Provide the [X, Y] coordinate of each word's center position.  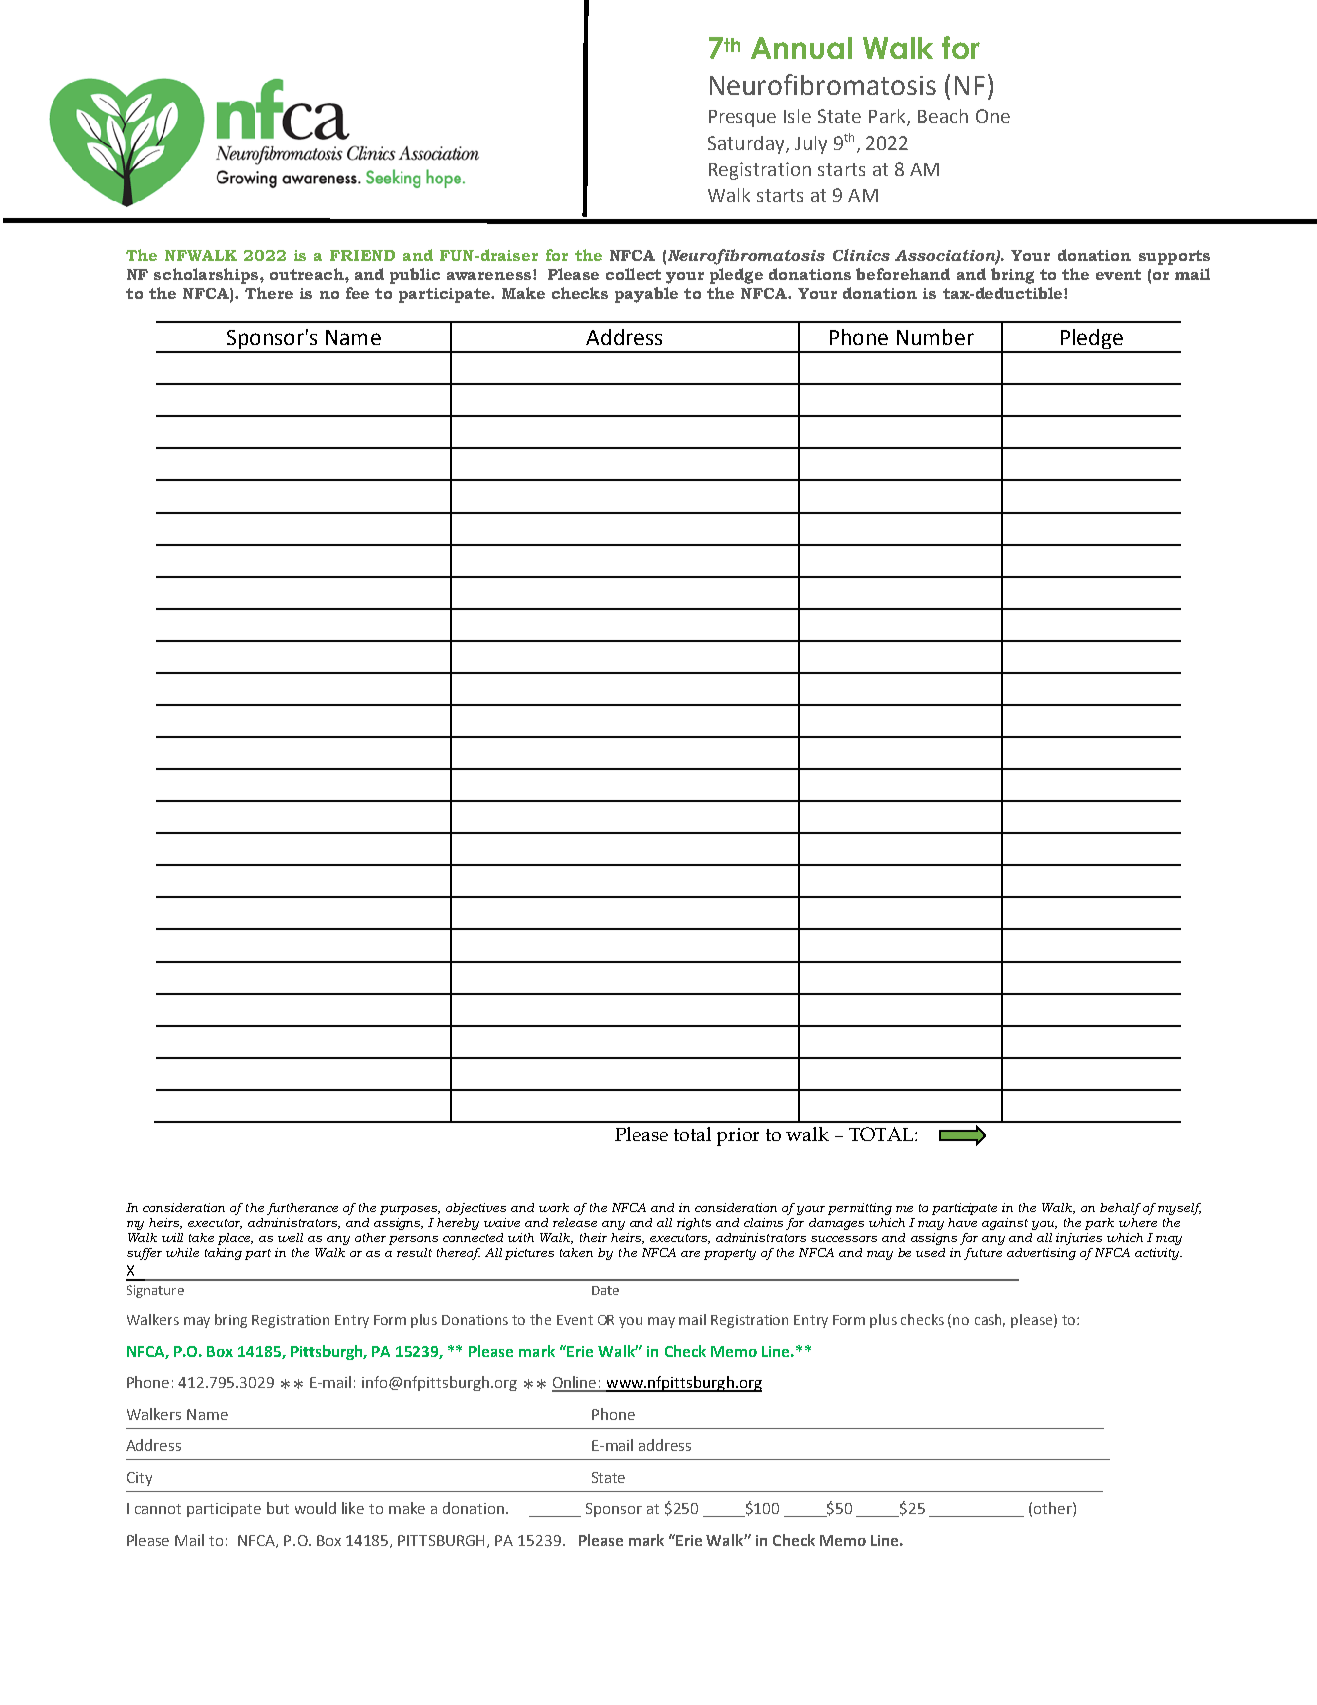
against [1005, 1224]
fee [357, 293]
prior [738, 1137]
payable [646, 295]
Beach [943, 116]
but [278, 1508]
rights [694, 1224]
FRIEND [362, 255]
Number [935, 337]
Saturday [747, 145]
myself [1179, 1209]
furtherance [302, 1209]
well [290, 1237]
